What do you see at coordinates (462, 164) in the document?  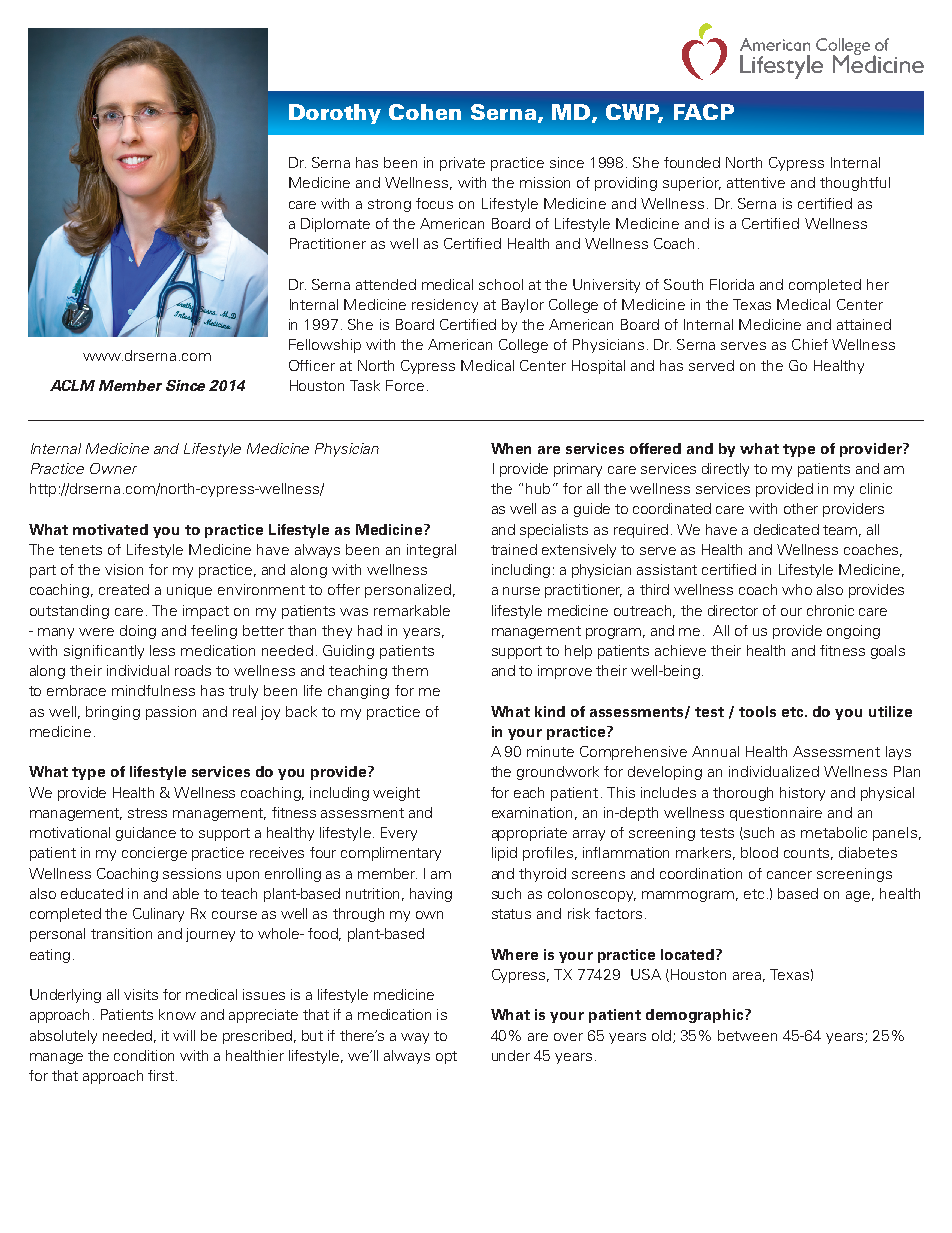 I see `private` at bounding box center [462, 164].
